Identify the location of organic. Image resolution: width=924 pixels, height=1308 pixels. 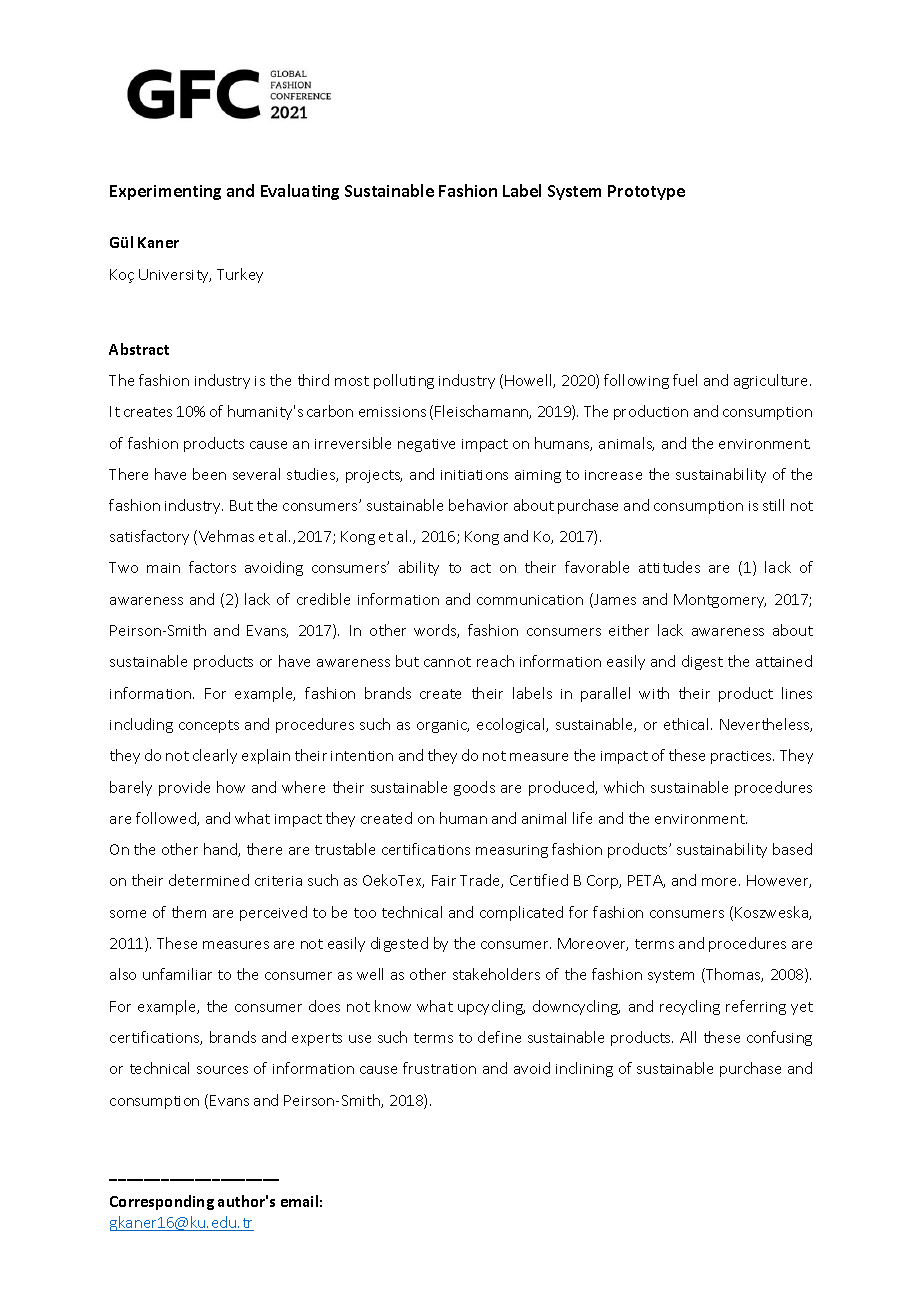
(443, 726).
